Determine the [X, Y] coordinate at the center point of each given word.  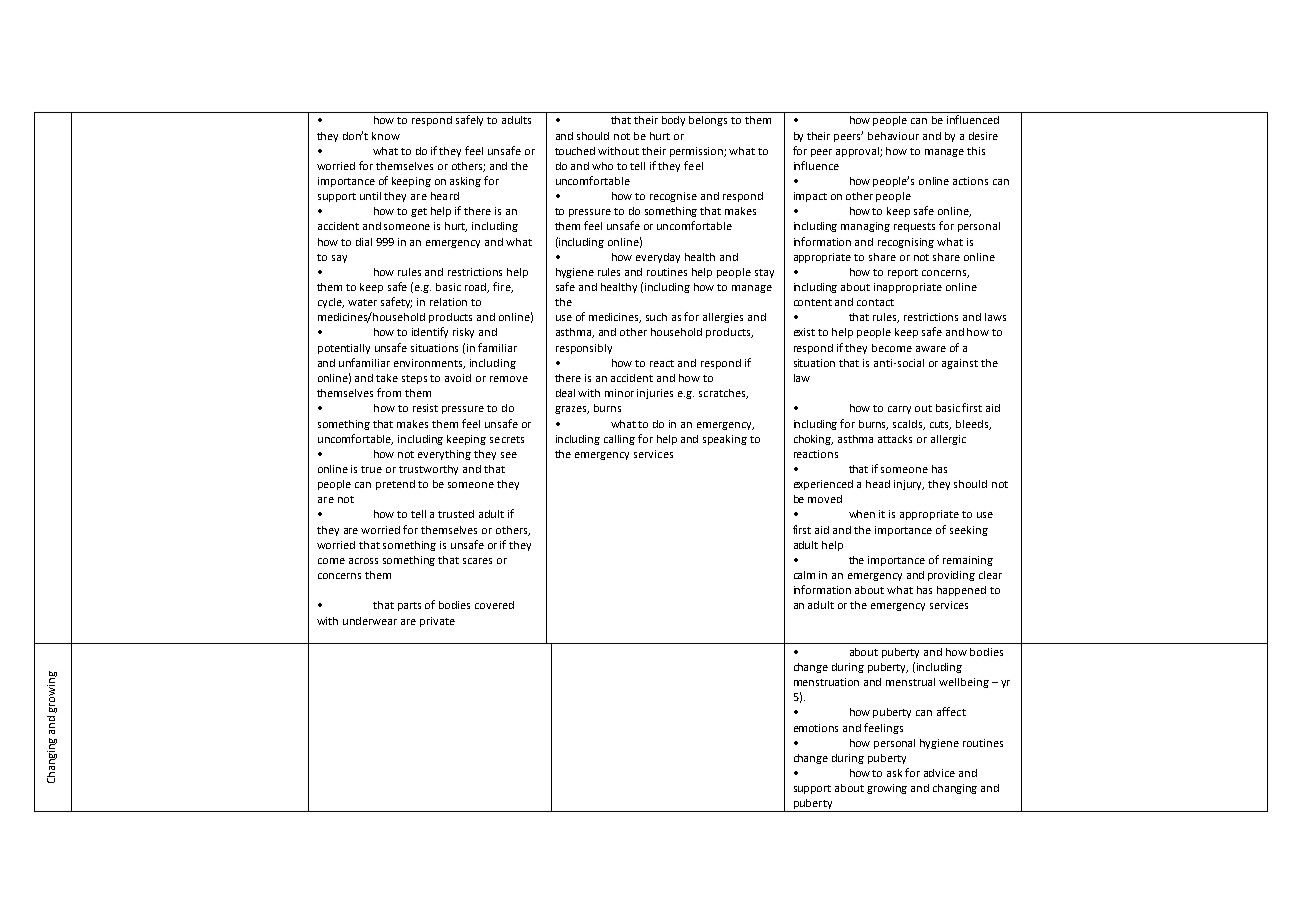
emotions [816, 728]
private [437, 622]
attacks [895, 439]
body [673, 121]
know [386, 136]
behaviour [893, 136]
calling [619, 440]
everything [444, 455]
